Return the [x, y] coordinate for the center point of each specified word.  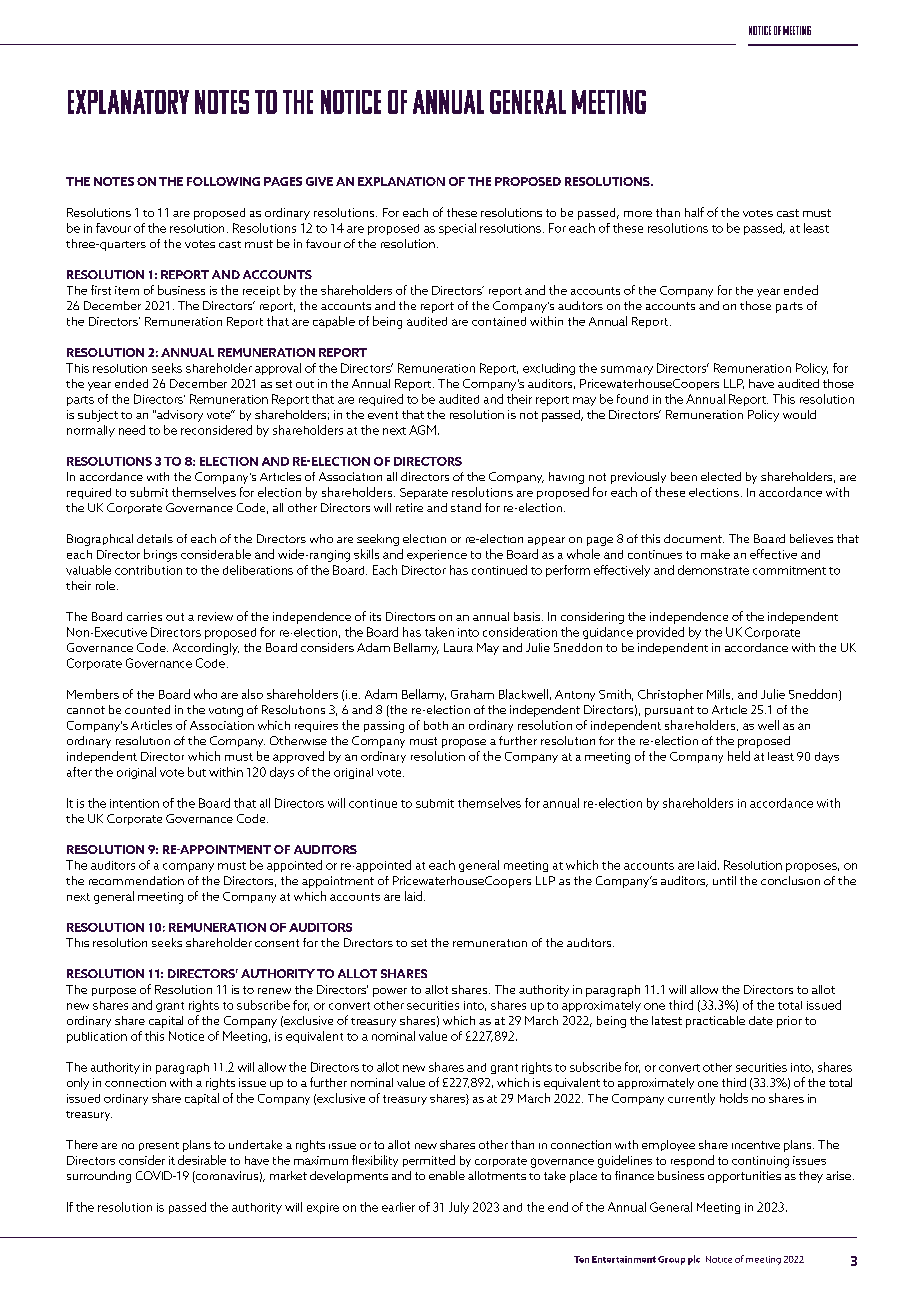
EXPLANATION [401, 181]
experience [437, 555]
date [761, 1020]
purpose [114, 992]
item [127, 290]
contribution [148, 570]
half [694, 212]
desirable [202, 1160]
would [799, 414]
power [390, 992]
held [739, 756]
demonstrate [713, 570]
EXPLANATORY [128, 102]
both [436, 725]
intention [134, 803]
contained [499, 321]
